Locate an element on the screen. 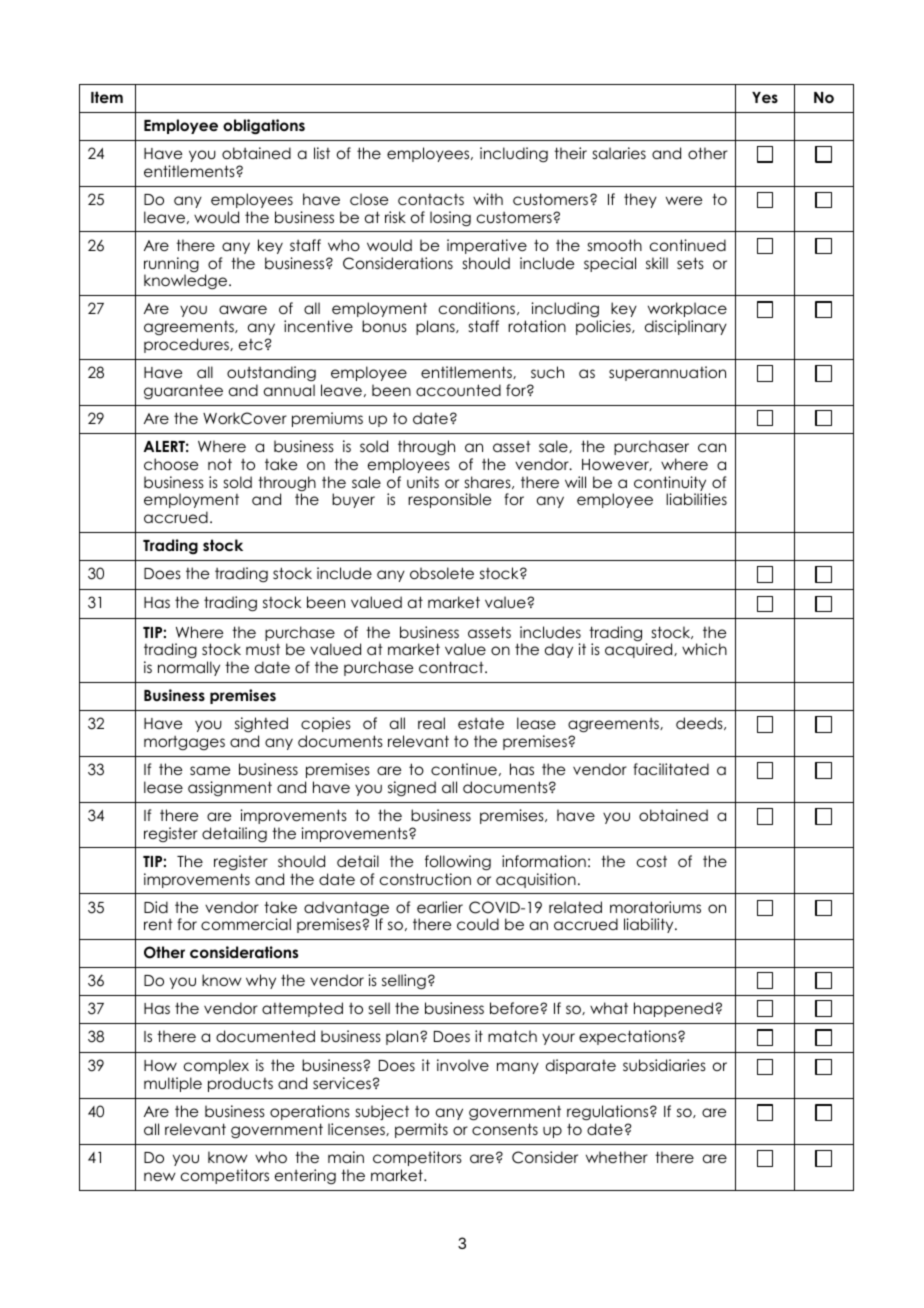 This screenshot has height=1308, width=924. obligations is located at coordinates (264, 127).
